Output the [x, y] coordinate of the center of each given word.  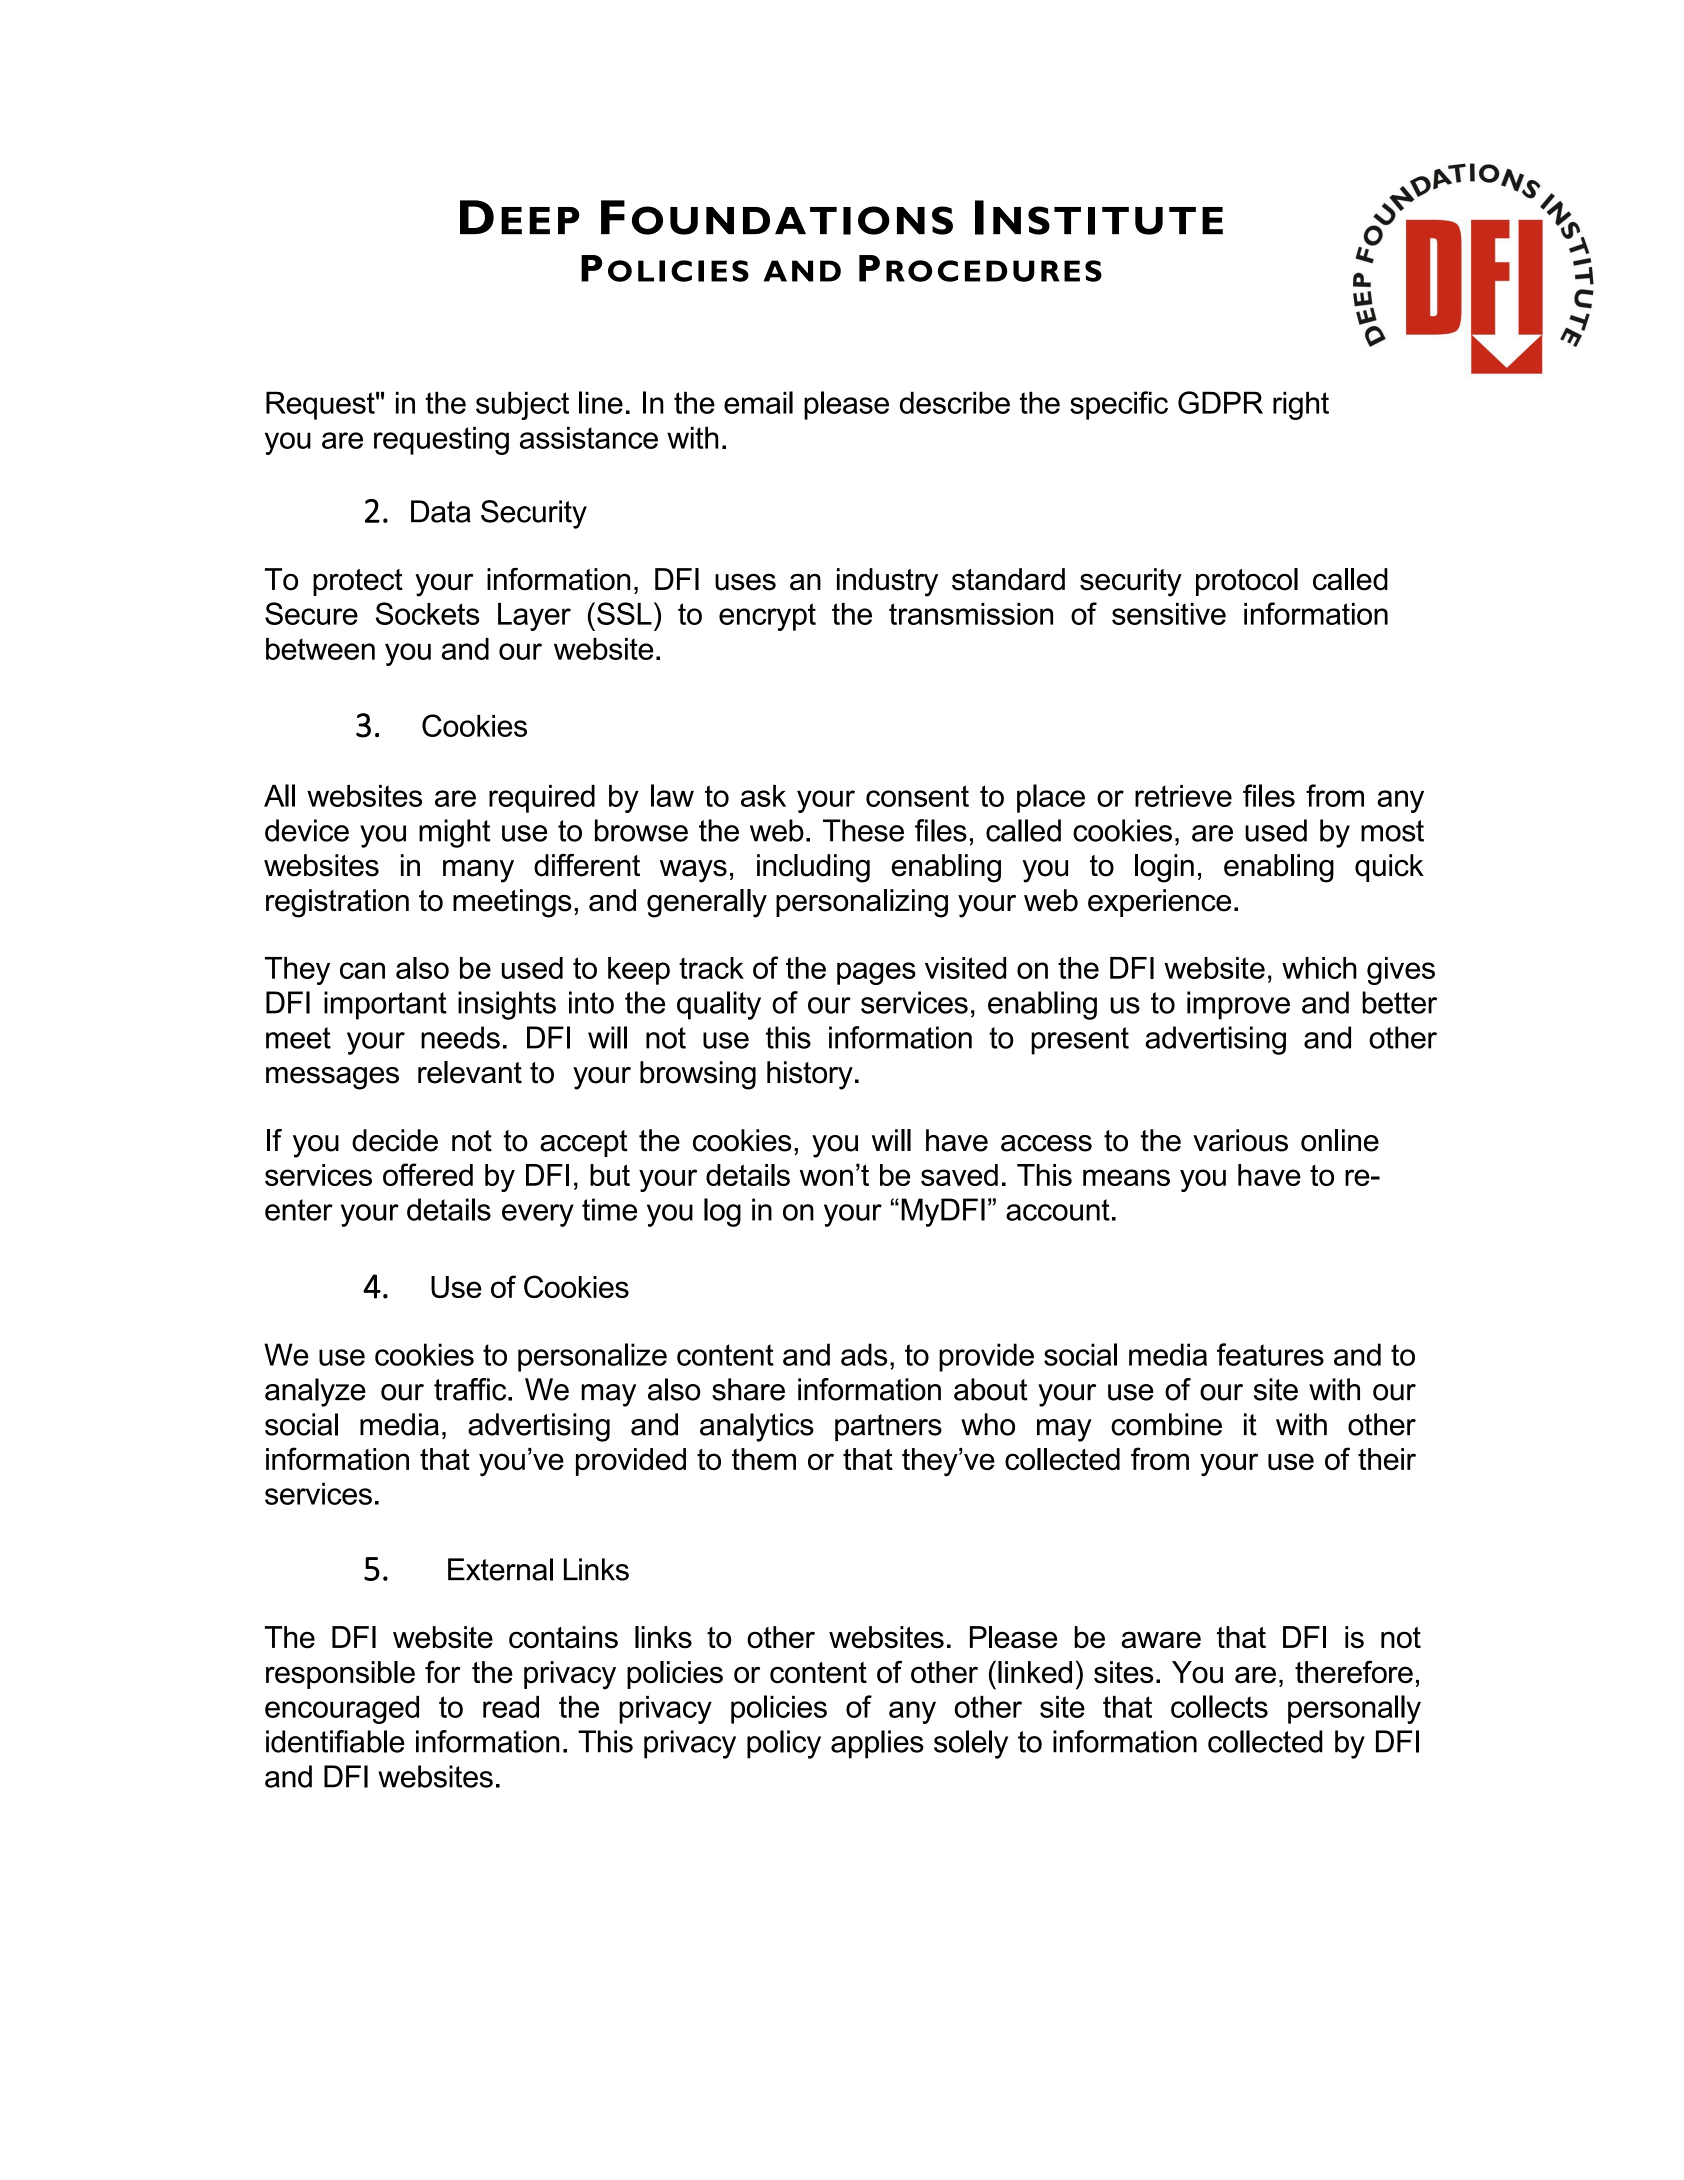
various [1240, 1140]
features [1270, 1354]
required [542, 799]
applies [877, 1744]
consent [917, 796]
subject [522, 405]
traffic [471, 1389]
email [758, 402]
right [1301, 405]
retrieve [1183, 796]
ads [864, 1354]
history [810, 1075]
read [511, 1706]
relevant [470, 1072]
